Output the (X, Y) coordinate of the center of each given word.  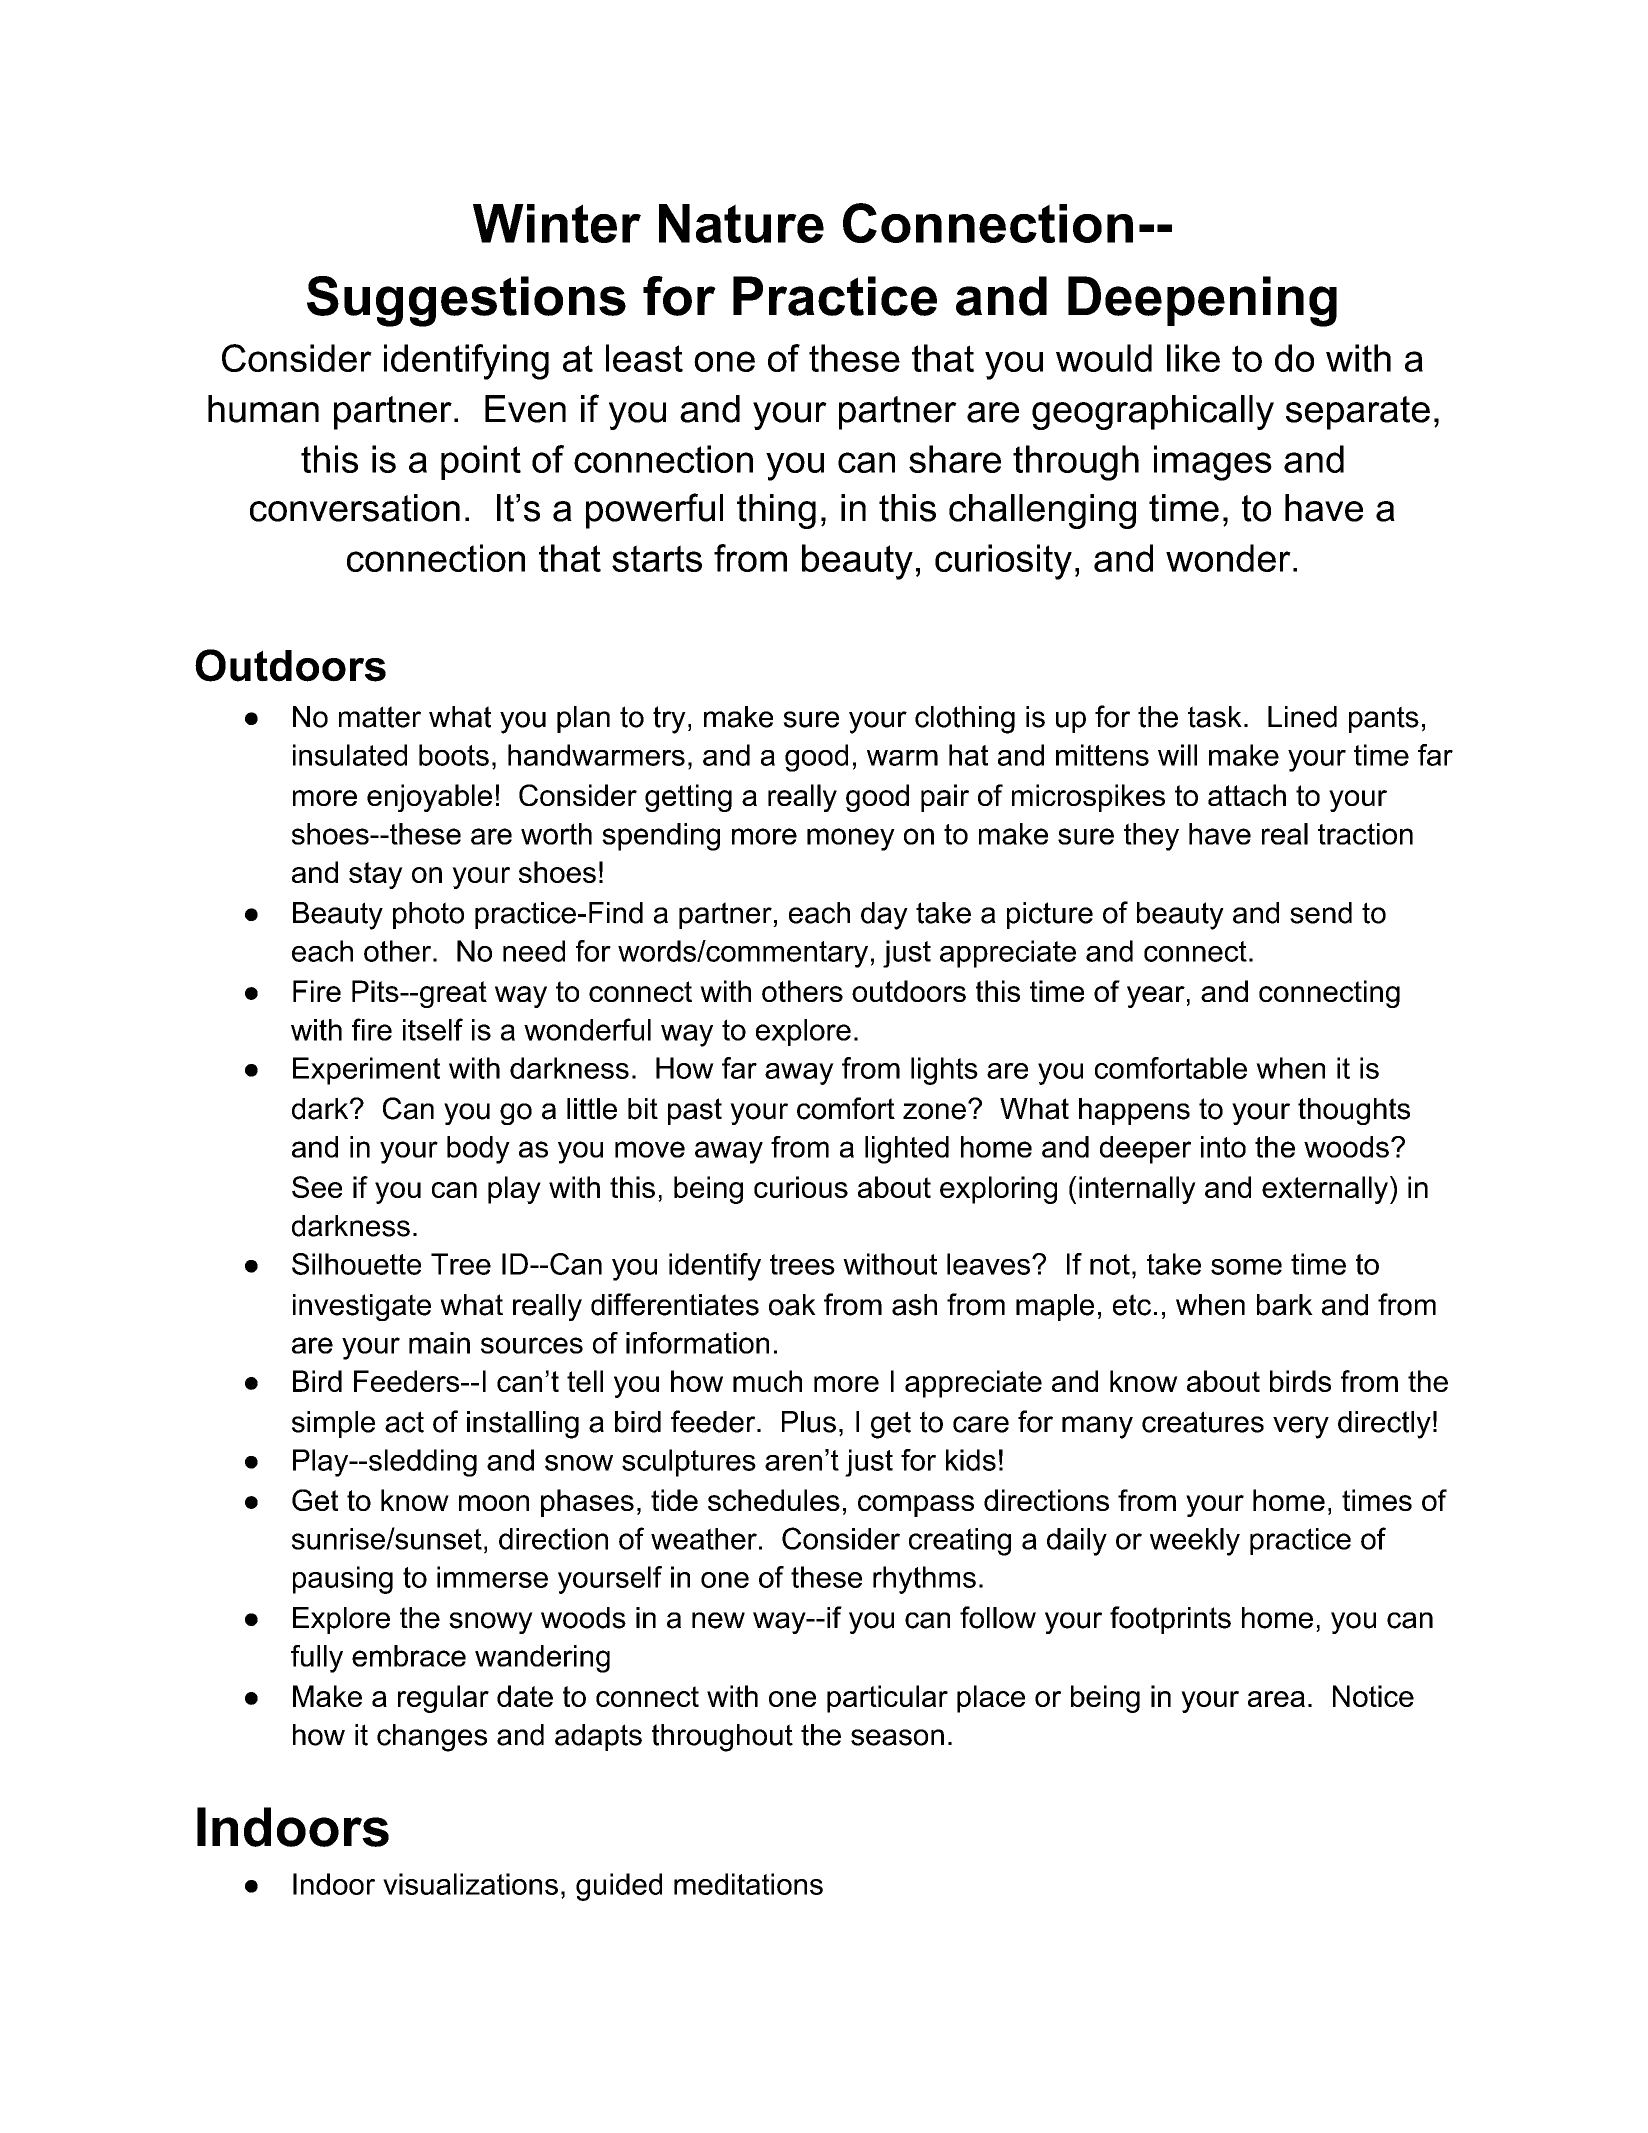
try (669, 720)
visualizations (470, 1884)
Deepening (1202, 301)
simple (333, 1424)
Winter (557, 223)
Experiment (366, 1071)
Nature (741, 223)
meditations (748, 1884)
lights (944, 1071)
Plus (809, 1422)
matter (380, 717)
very (1301, 1427)
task (1215, 717)
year (1156, 997)
